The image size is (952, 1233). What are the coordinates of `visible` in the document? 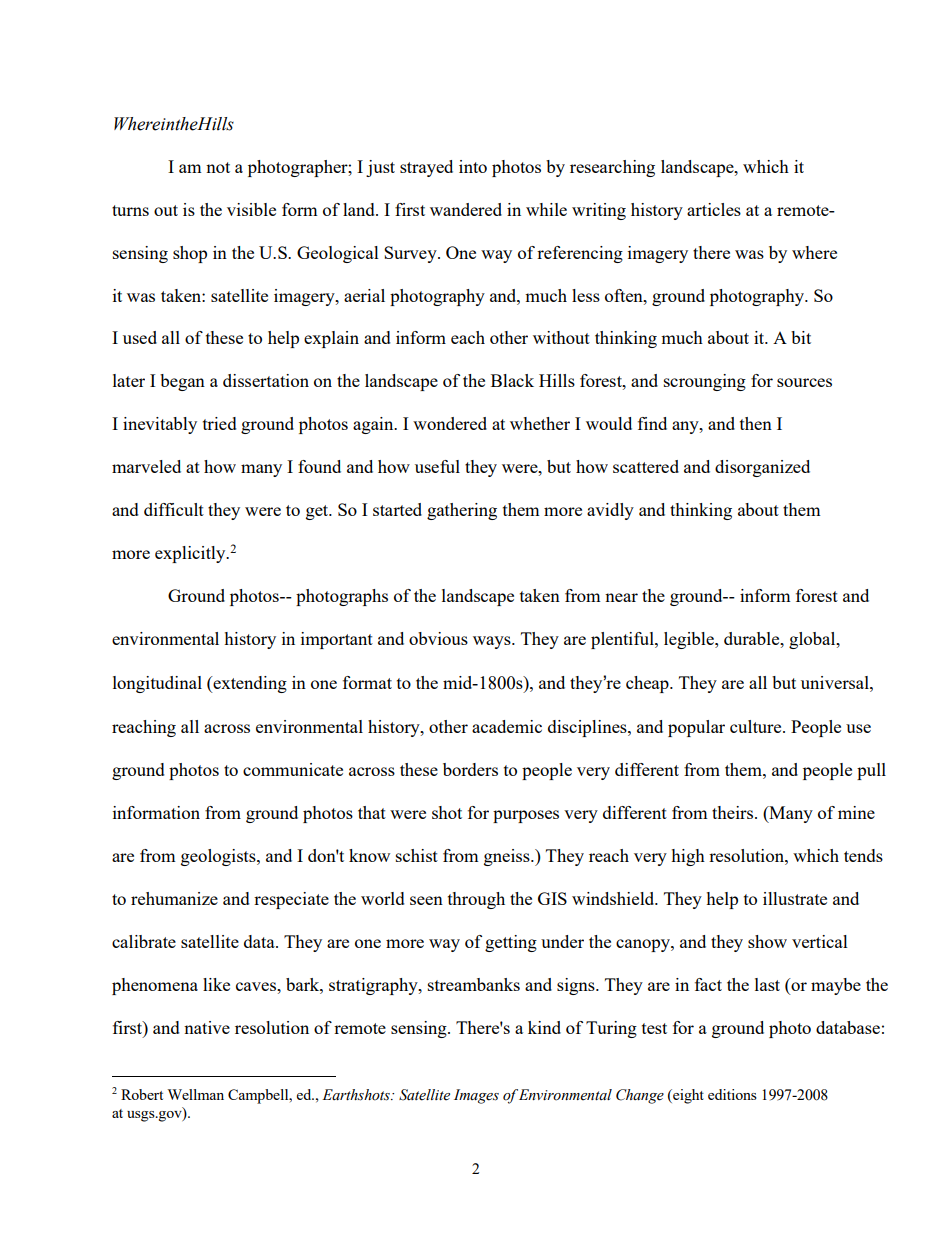 It's located at (251, 209).
